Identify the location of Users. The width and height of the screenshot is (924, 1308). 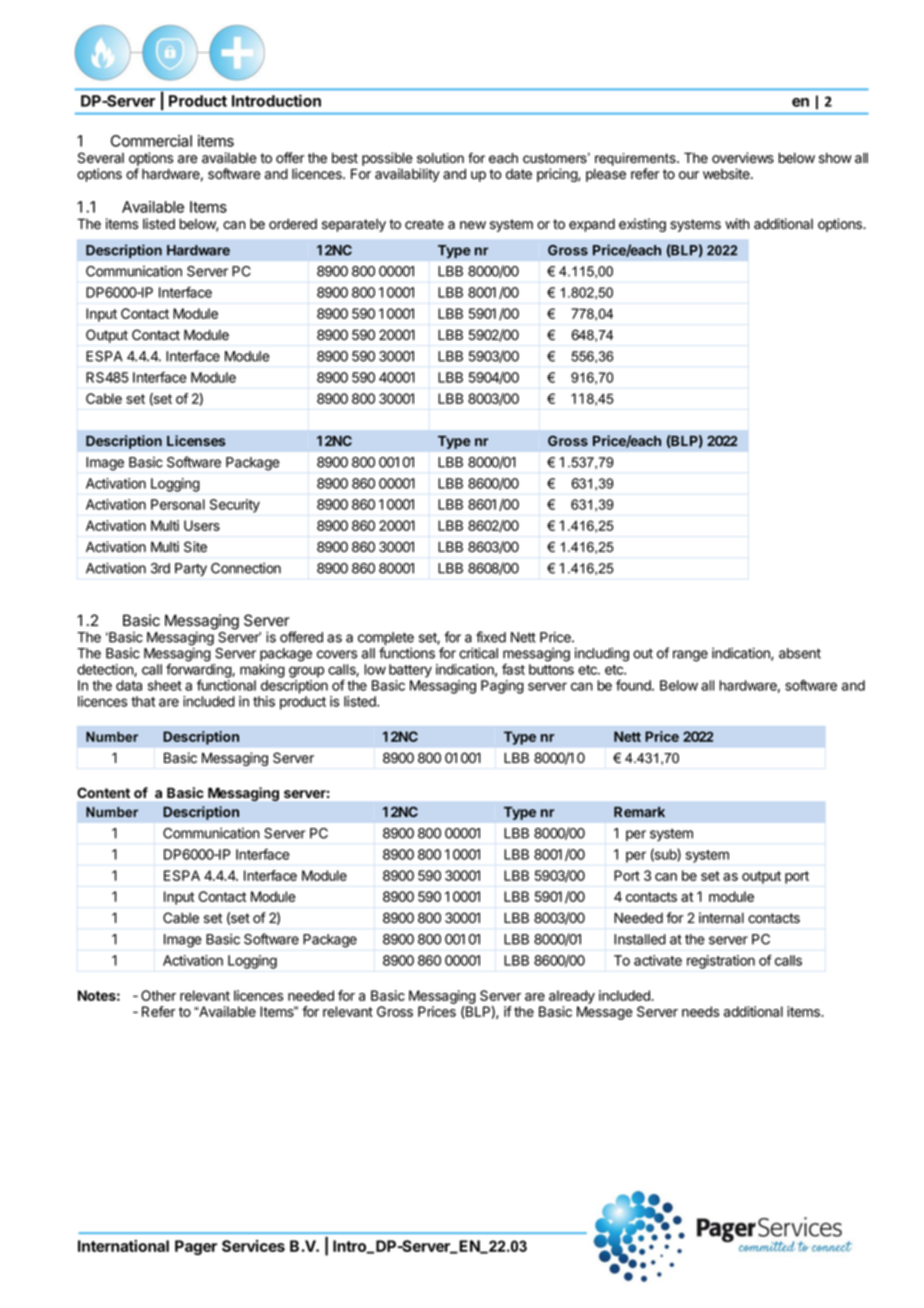
(202, 525).
